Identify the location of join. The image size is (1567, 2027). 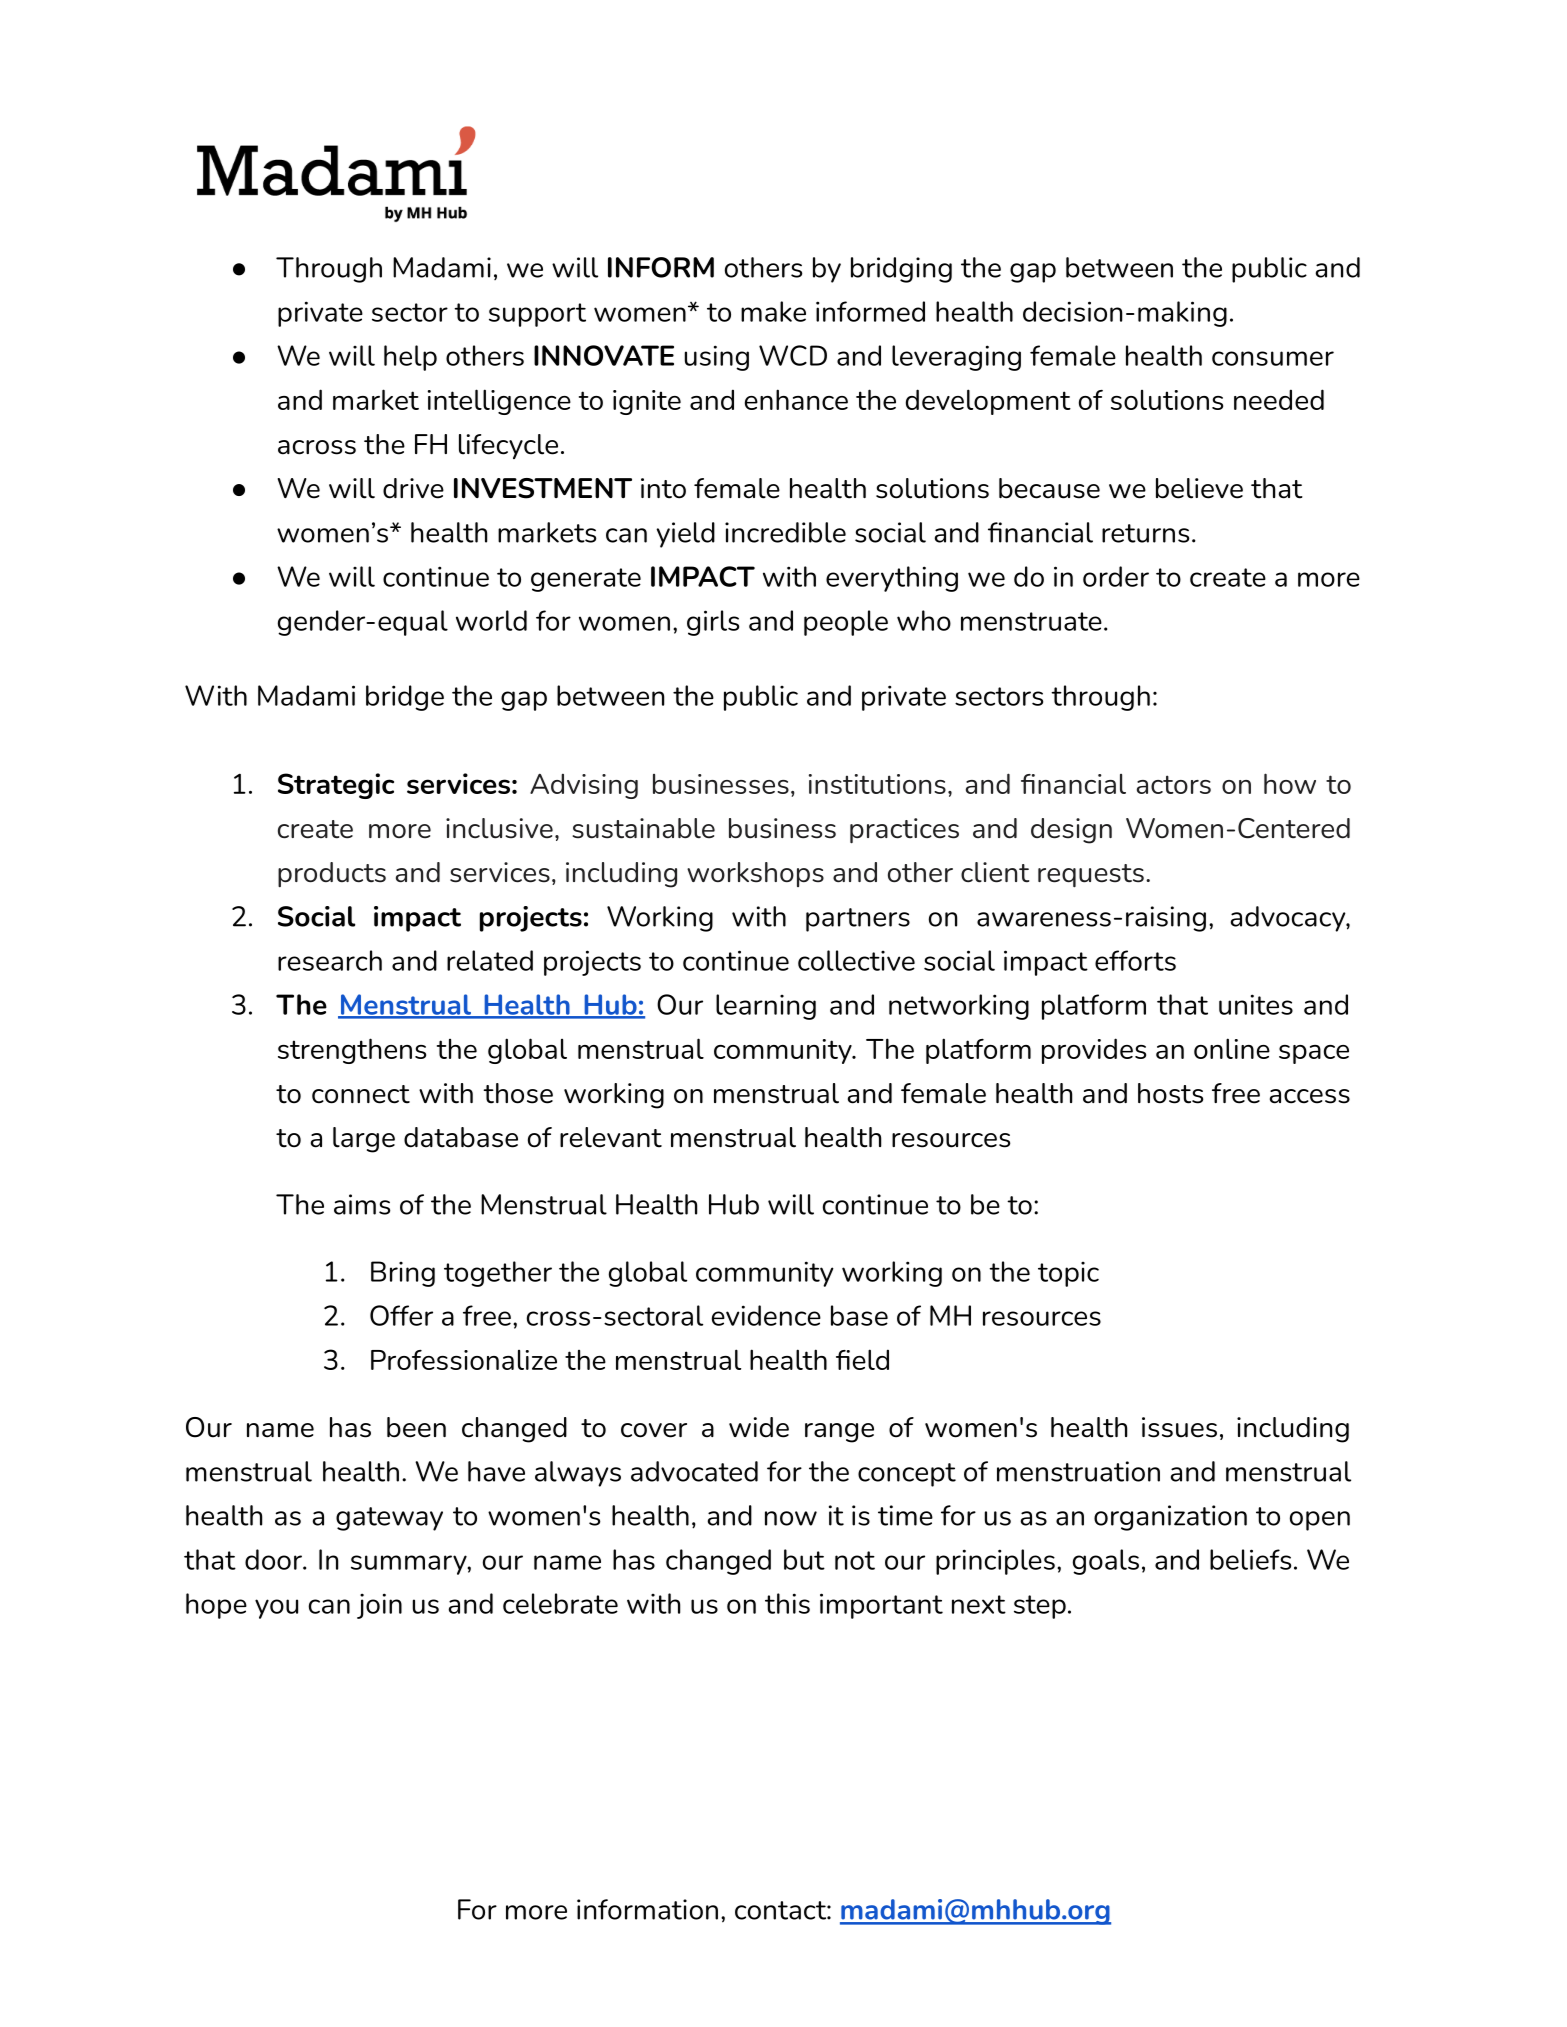
(379, 1606).
